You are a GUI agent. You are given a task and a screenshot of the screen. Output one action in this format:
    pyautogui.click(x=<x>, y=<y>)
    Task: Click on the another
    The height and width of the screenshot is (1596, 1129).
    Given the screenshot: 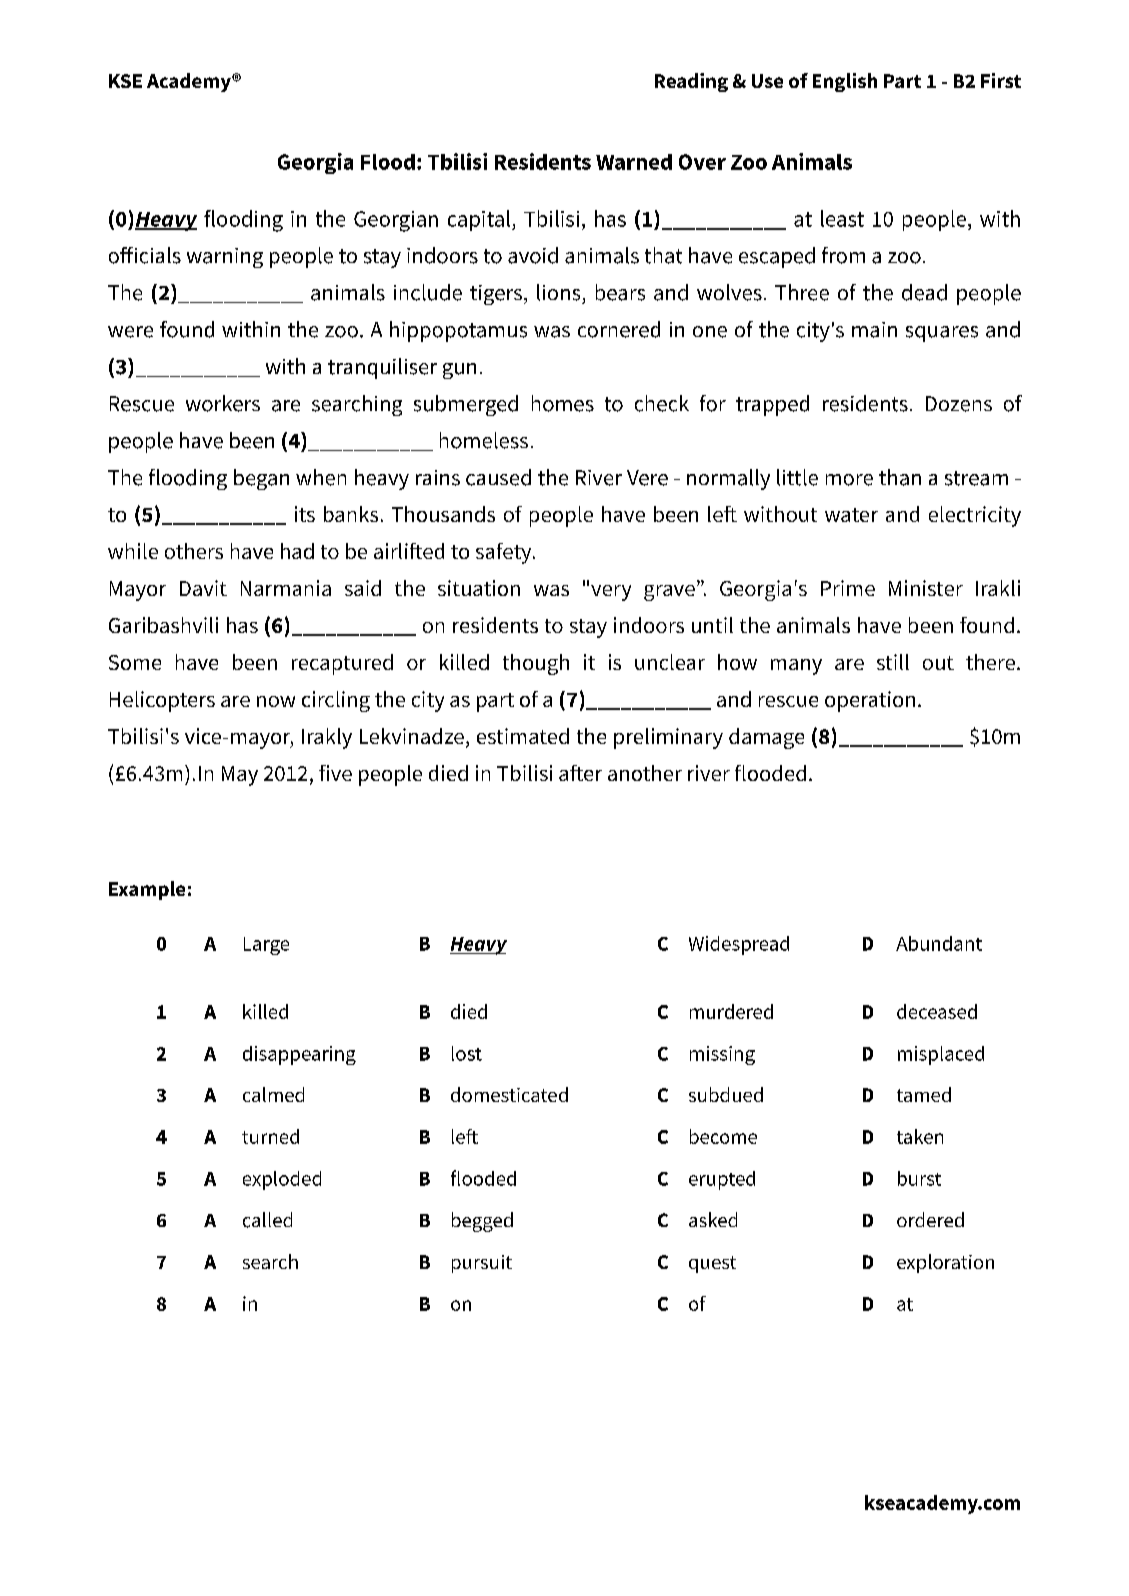 What is the action you would take?
    pyautogui.click(x=645, y=773)
